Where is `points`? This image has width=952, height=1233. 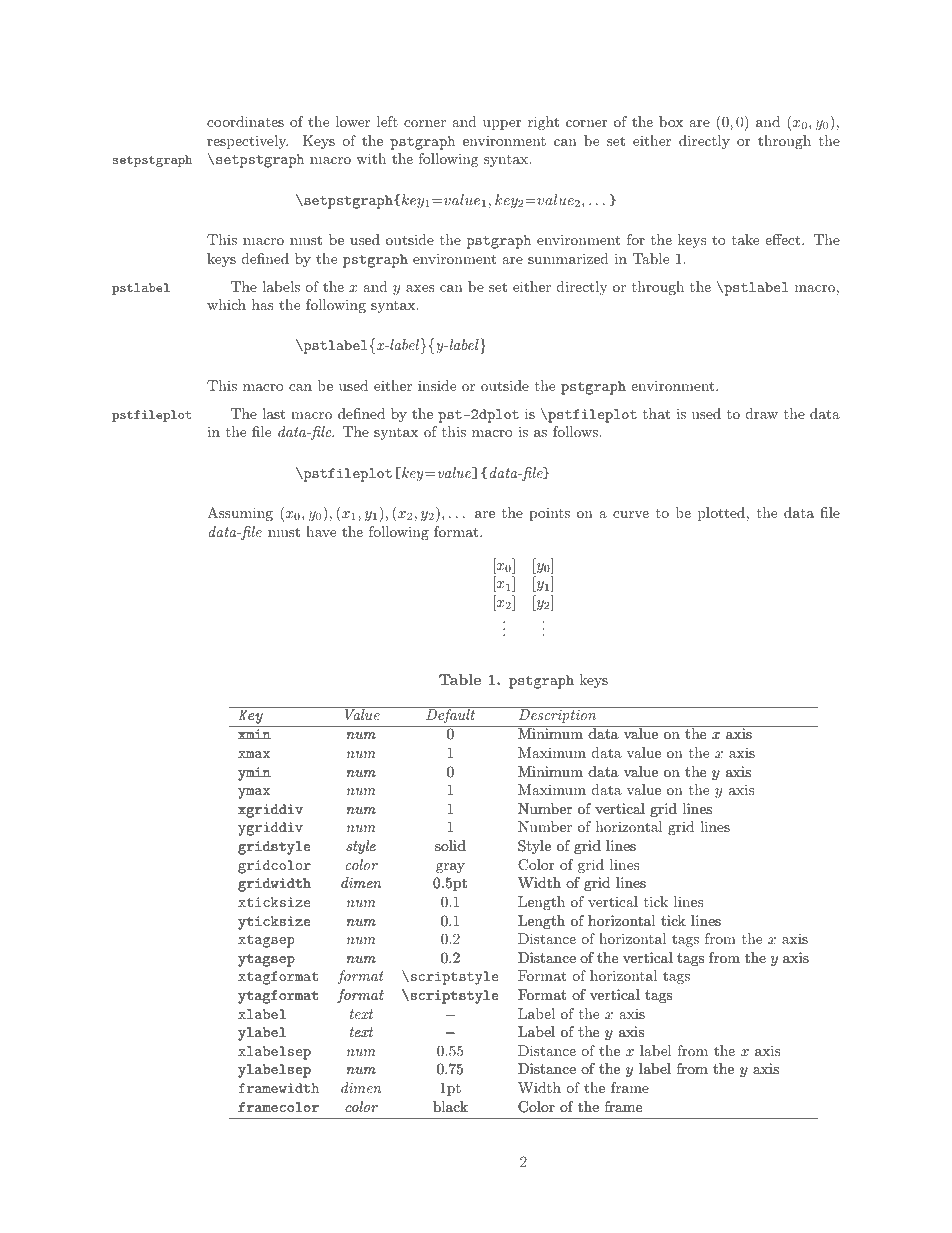
points is located at coordinates (549, 514).
